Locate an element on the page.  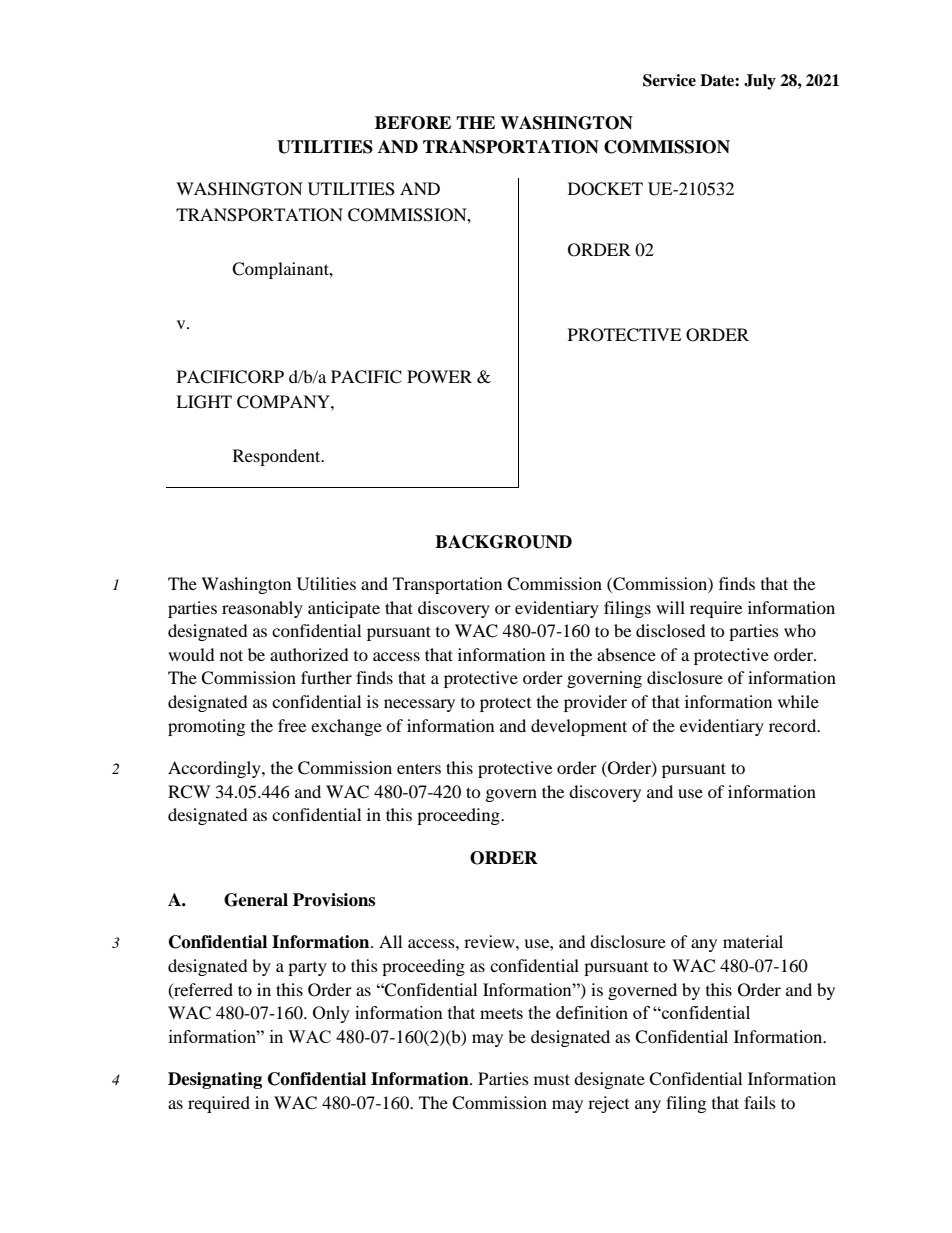
Respondent is located at coordinates (278, 457).
